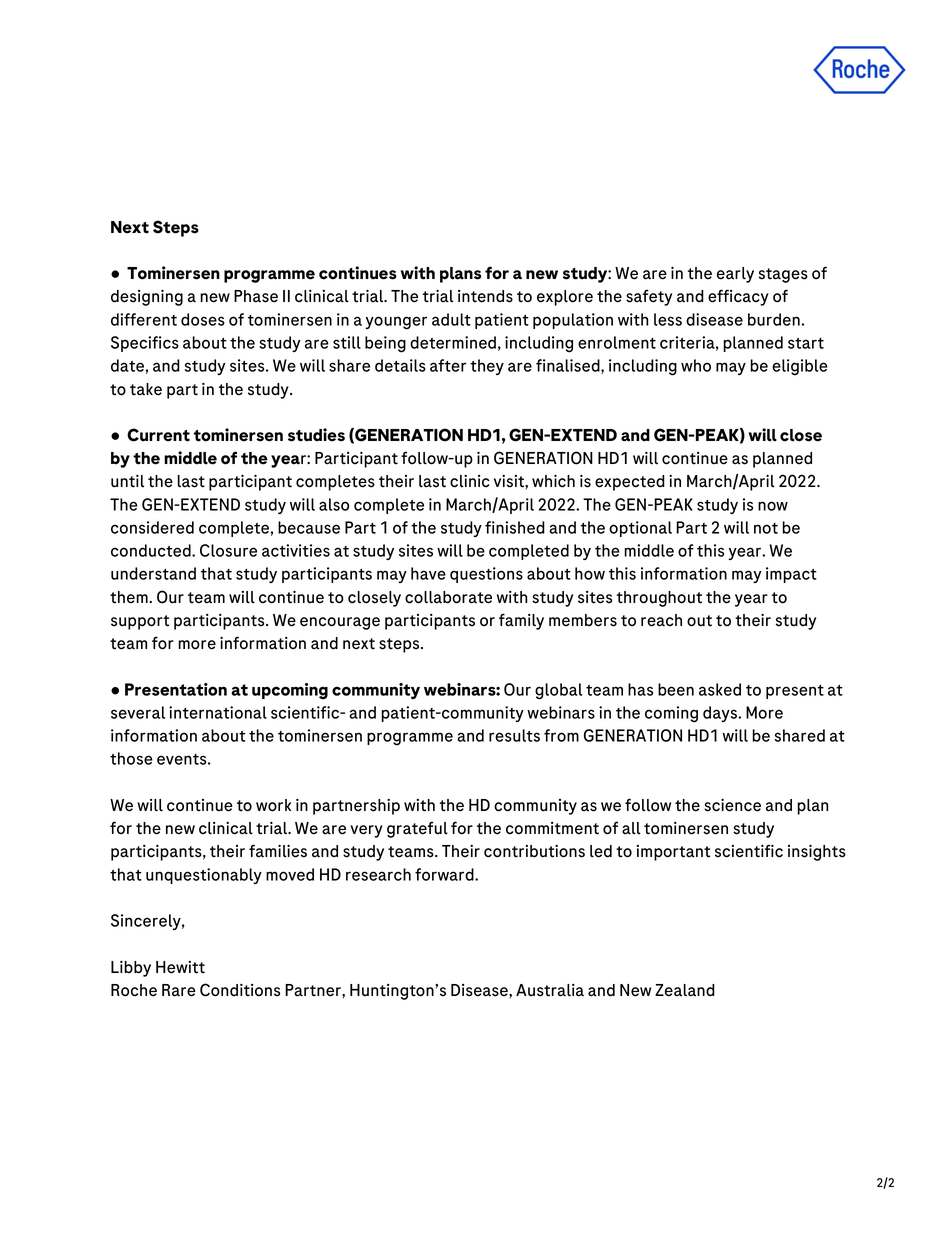 This page has width=952, height=1233. I want to click on not, so click(766, 528).
